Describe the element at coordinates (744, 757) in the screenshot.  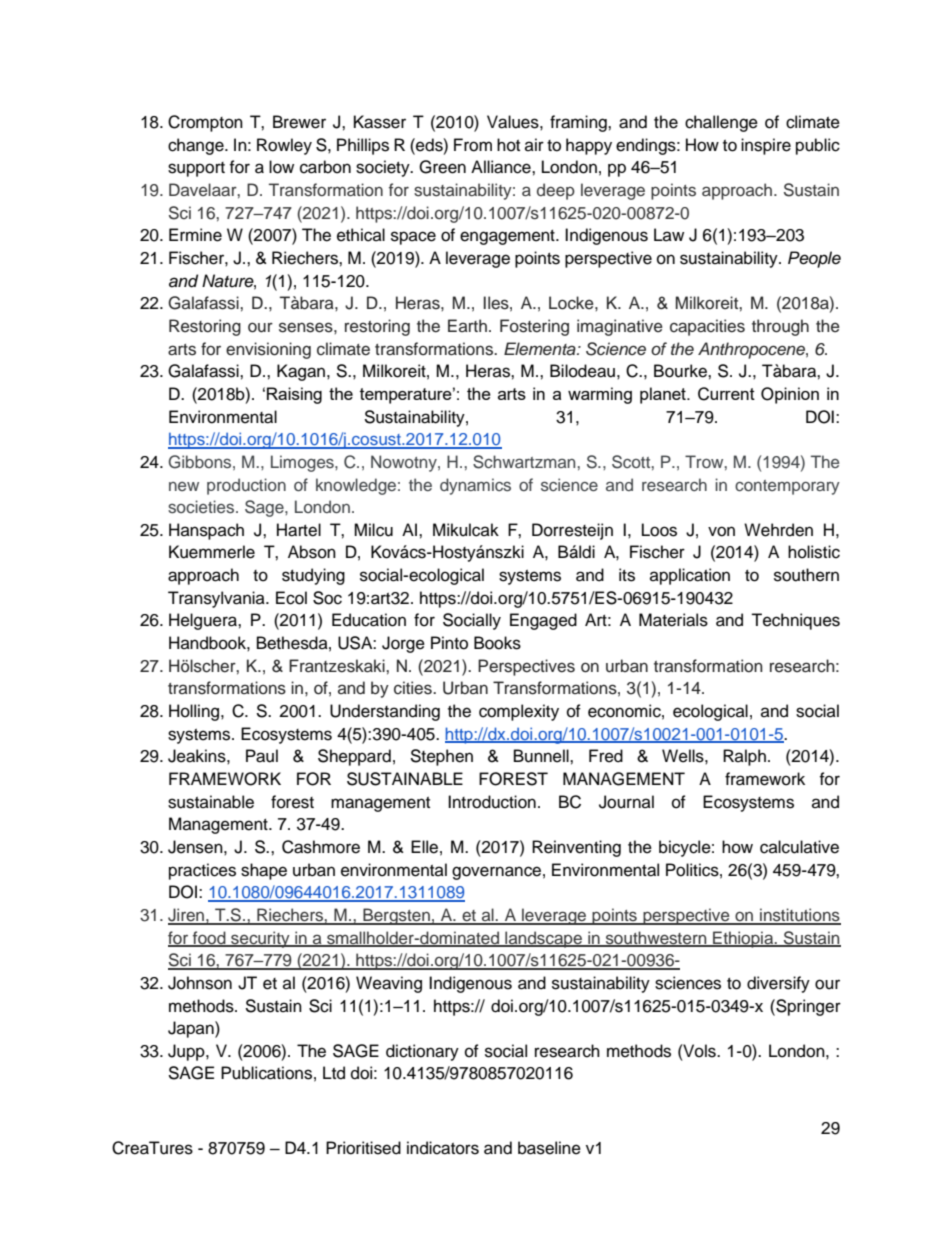
I see `Ralph` at that location.
